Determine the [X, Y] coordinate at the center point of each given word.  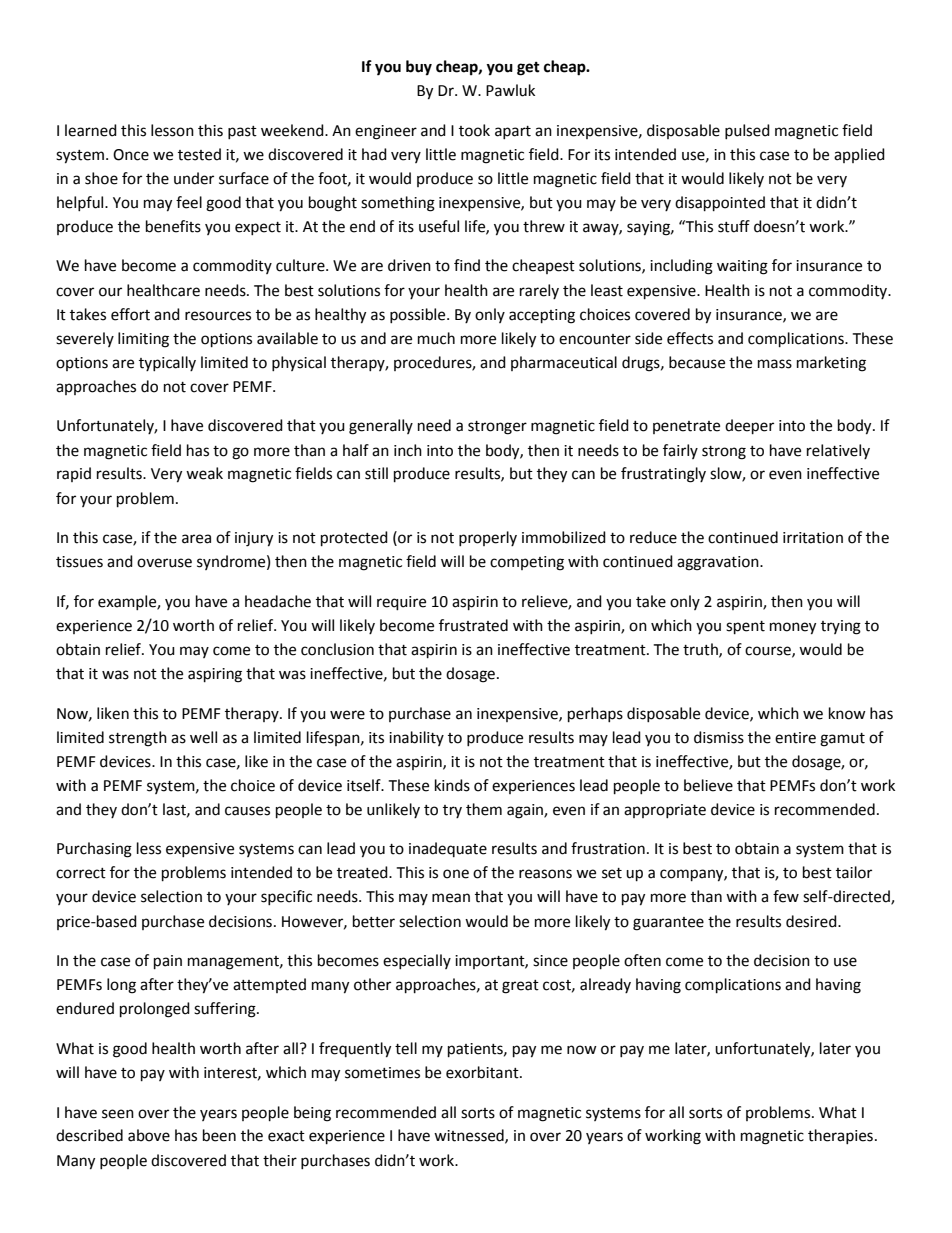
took [474, 130]
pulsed [747, 131]
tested [199, 154]
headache [278, 601]
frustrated [473, 625]
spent [745, 628]
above [149, 1135]
